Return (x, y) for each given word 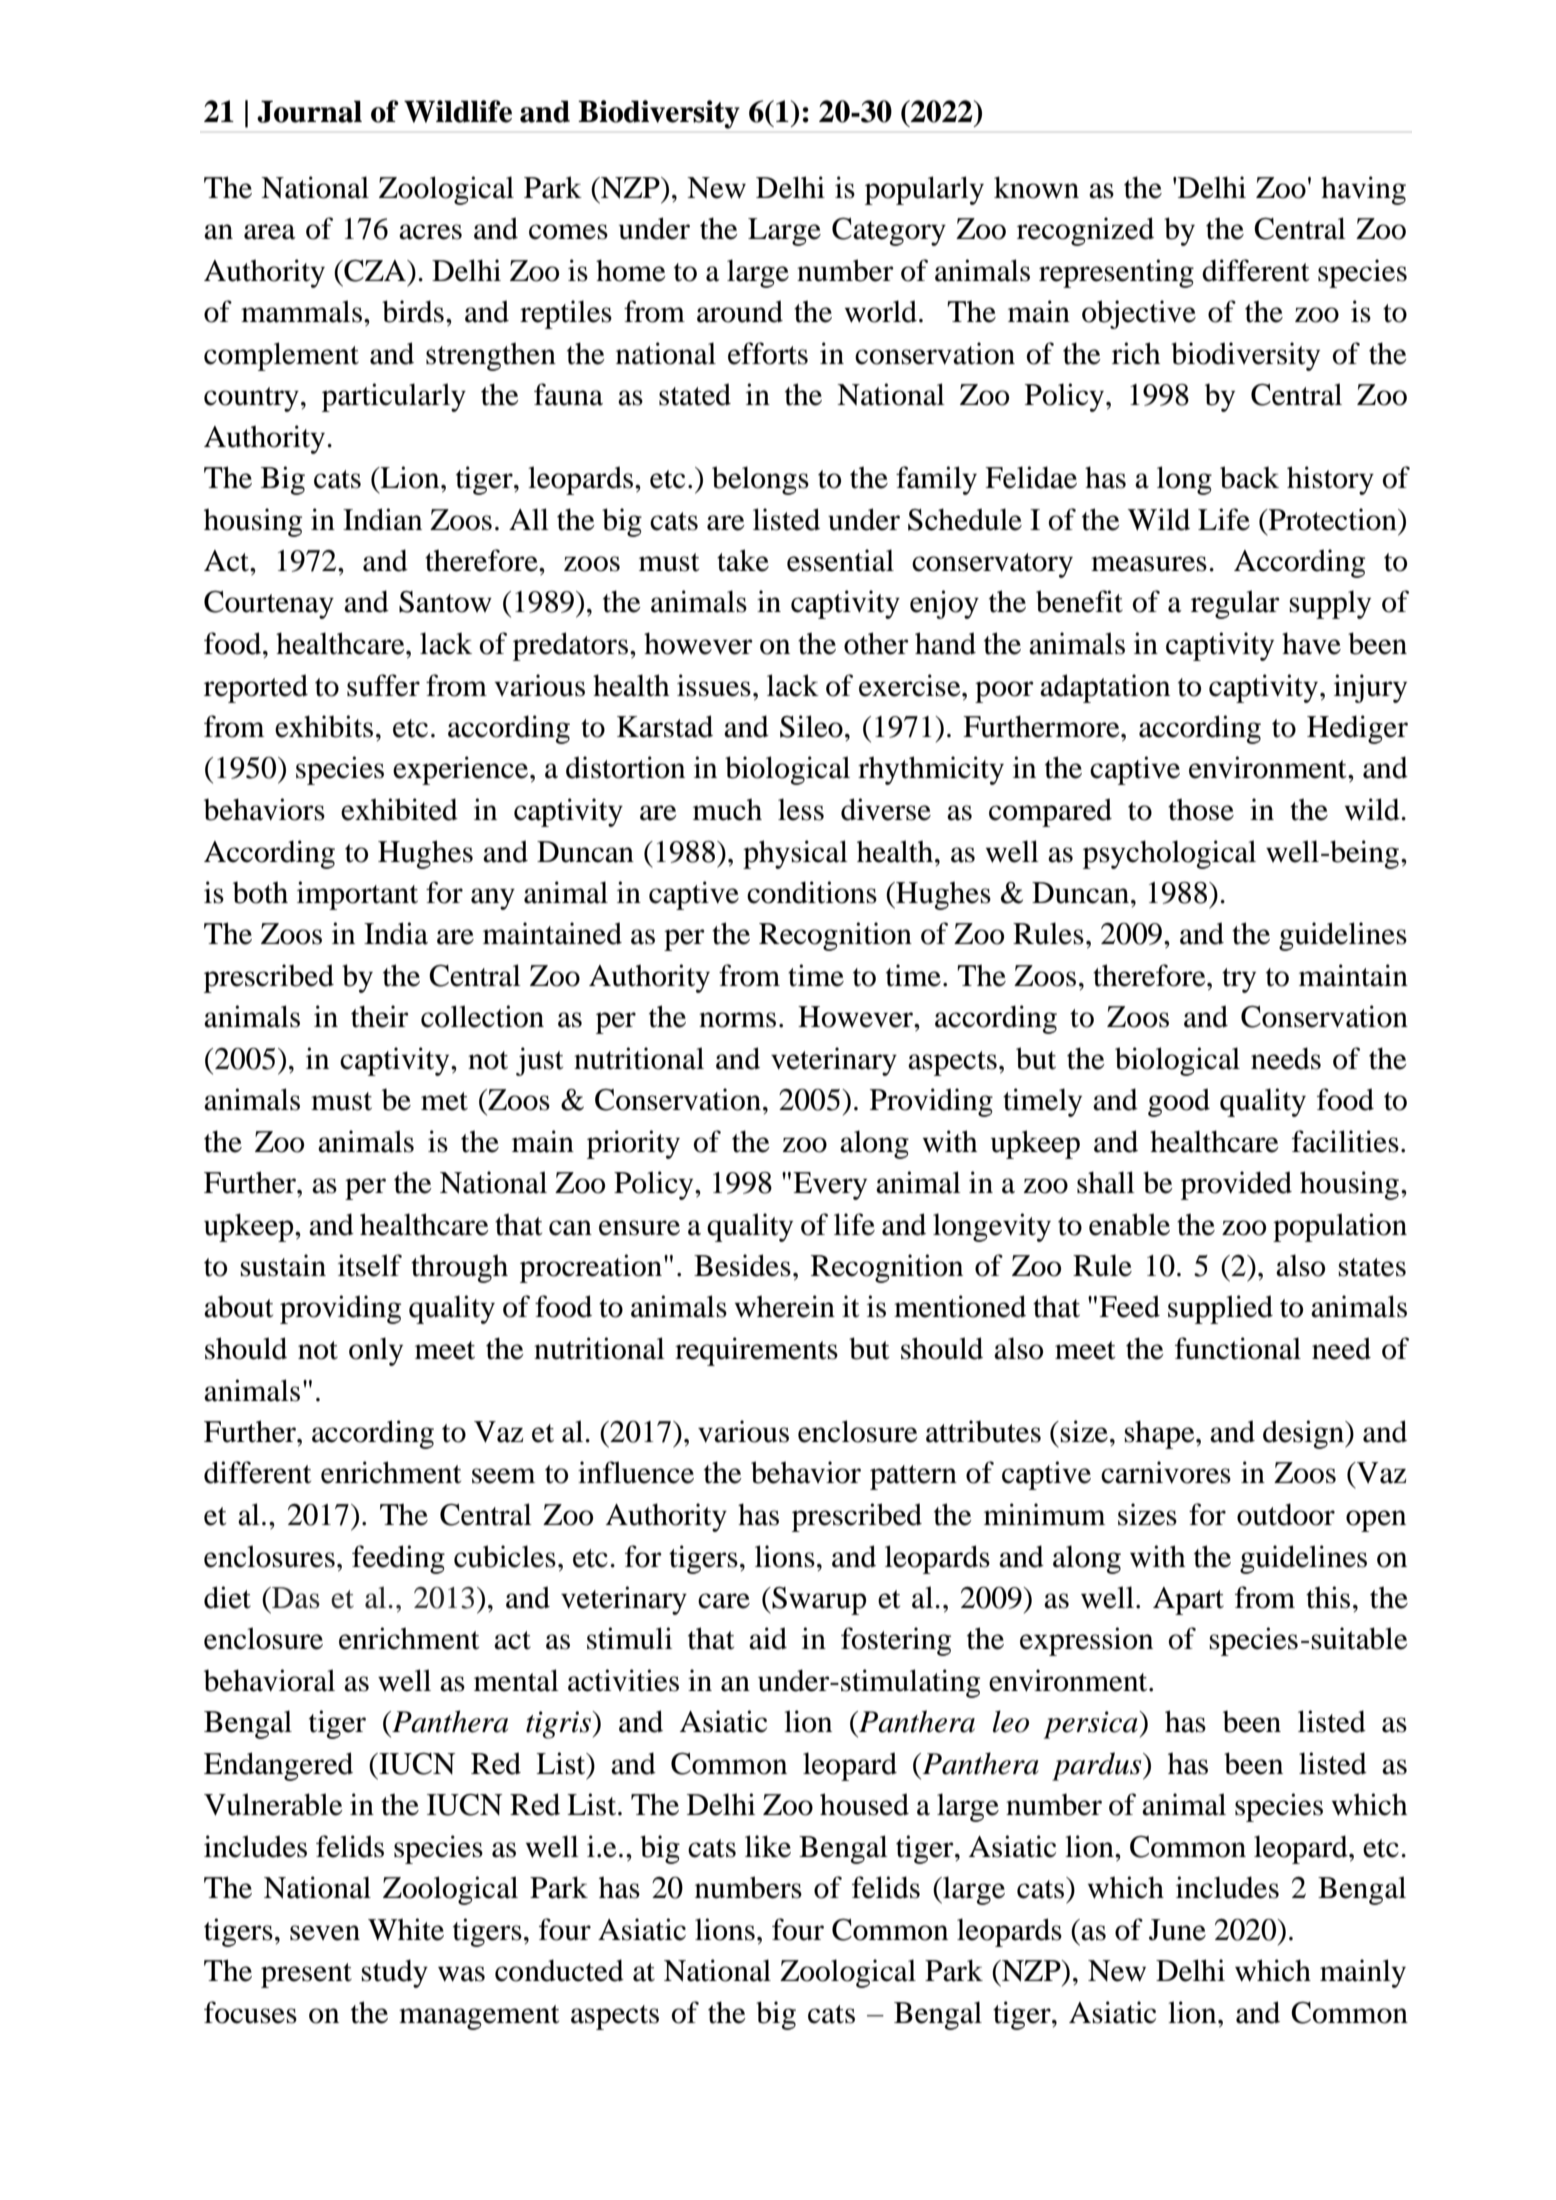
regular (1235, 604)
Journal (309, 111)
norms (737, 1020)
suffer (383, 685)
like (768, 1846)
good (1179, 1102)
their (380, 1016)
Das (295, 1598)
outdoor (1286, 1514)
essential (840, 560)
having (1363, 190)
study (394, 1973)
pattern (913, 1477)
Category (889, 231)
